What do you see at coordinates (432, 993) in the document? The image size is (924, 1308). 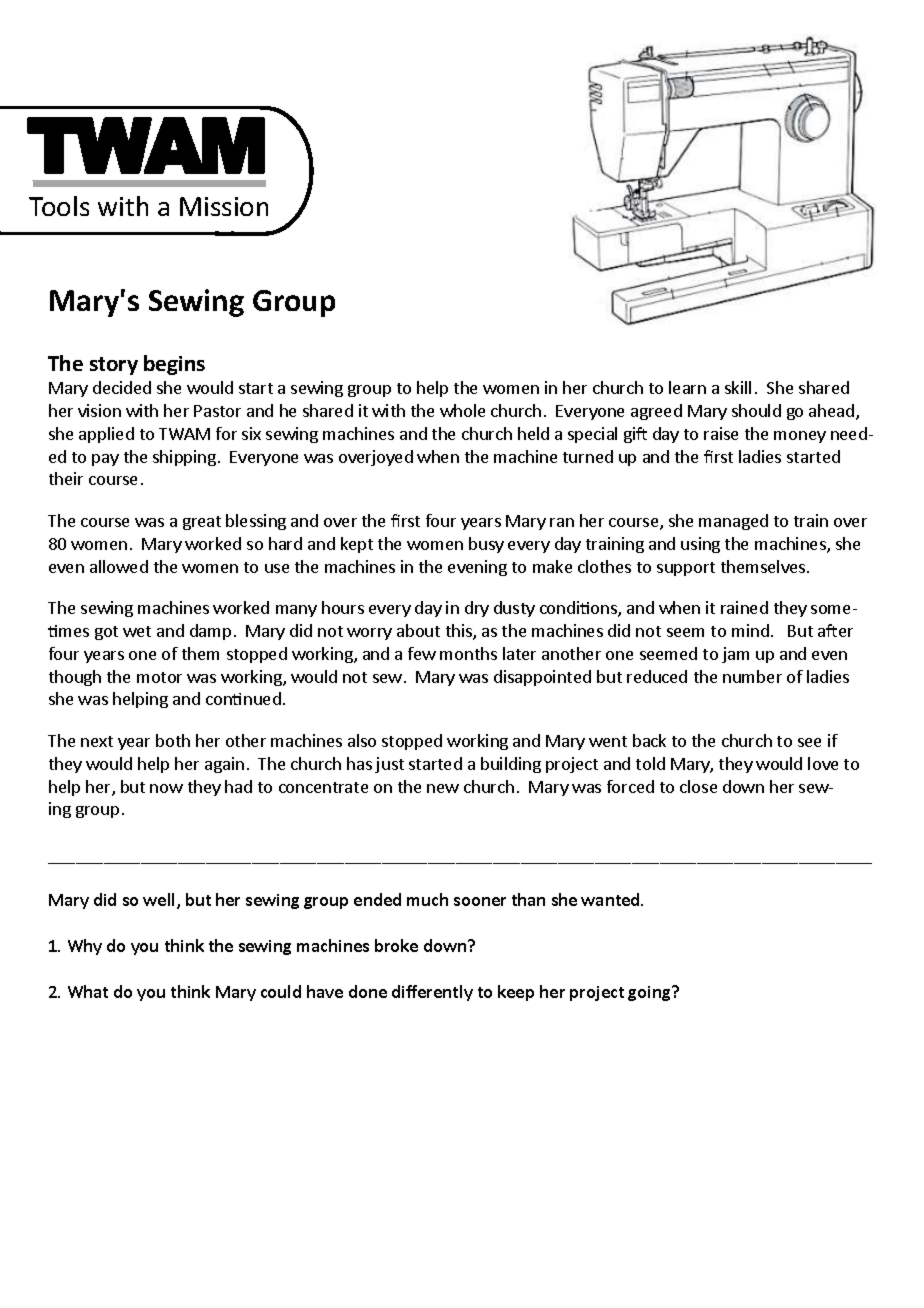 I see `differently` at bounding box center [432, 993].
